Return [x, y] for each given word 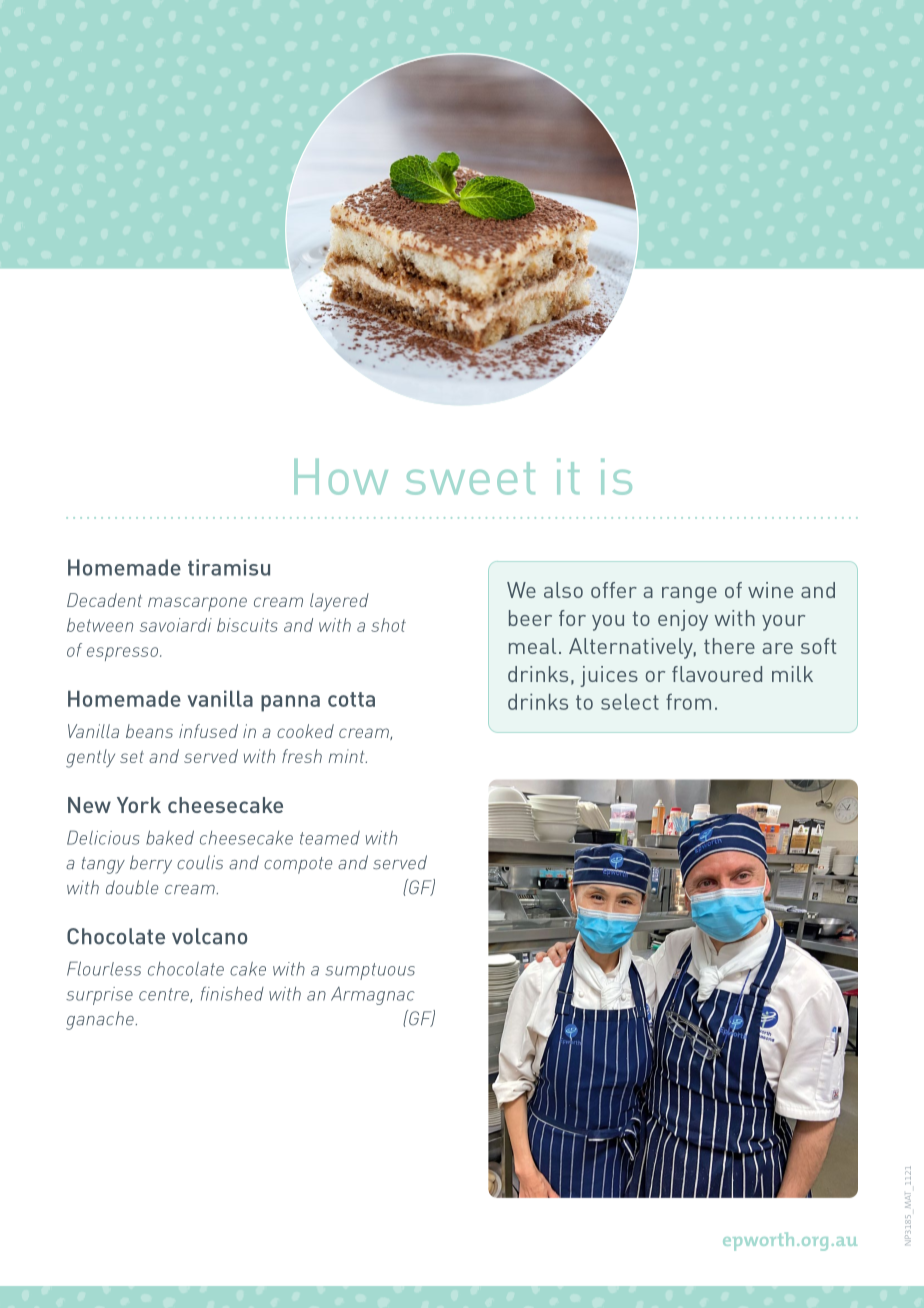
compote [298, 865]
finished [232, 993]
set [132, 757]
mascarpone [197, 604]
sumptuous [370, 971]
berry [151, 864]
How [341, 477]
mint [347, 756]
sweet [470, 478]
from [688, 702]
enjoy [683, 620]
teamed [330, 838]
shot [388, 625]
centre [165, 995]
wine [770, 590]
